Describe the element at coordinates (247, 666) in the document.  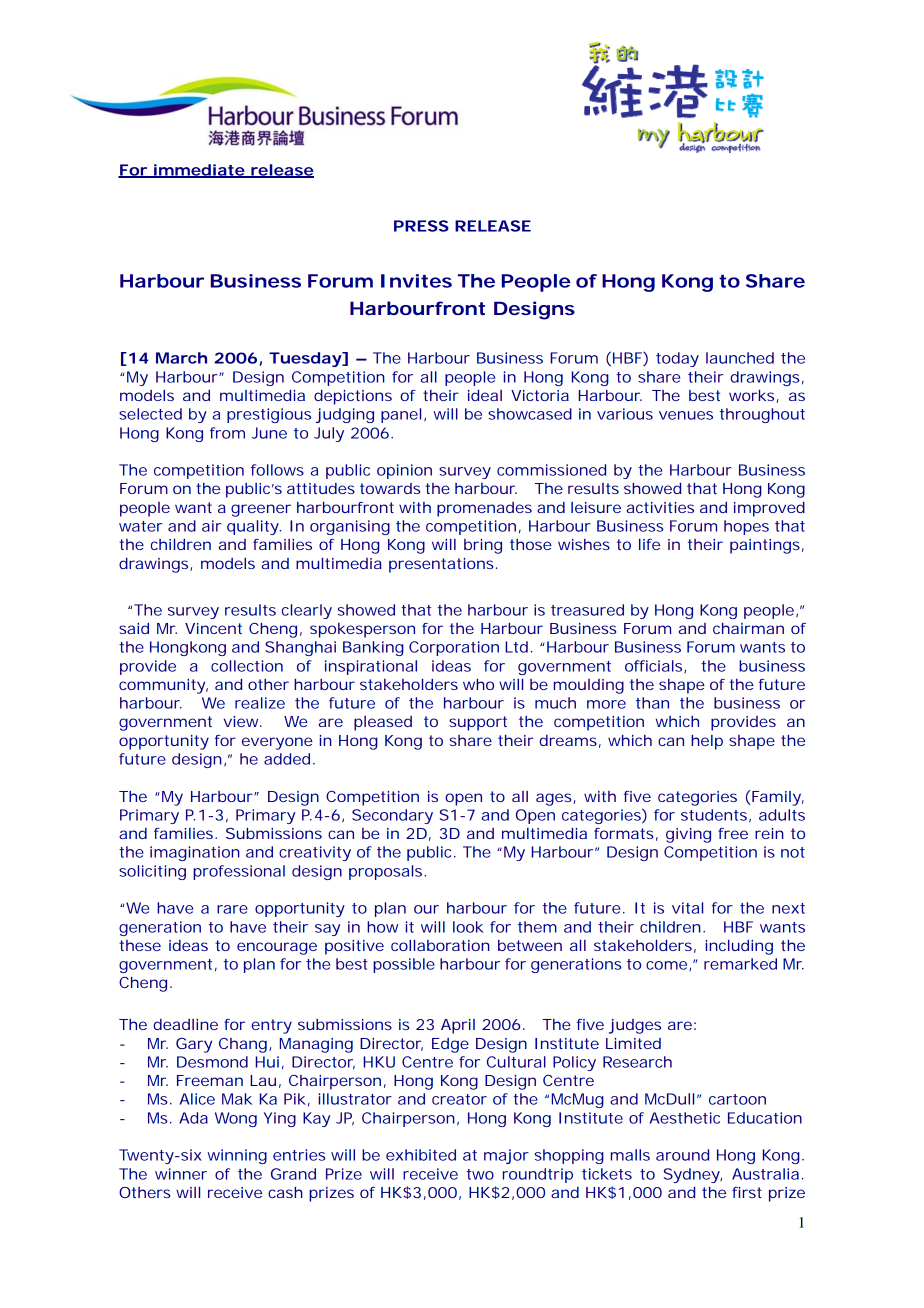
I see `collection` at that location.
